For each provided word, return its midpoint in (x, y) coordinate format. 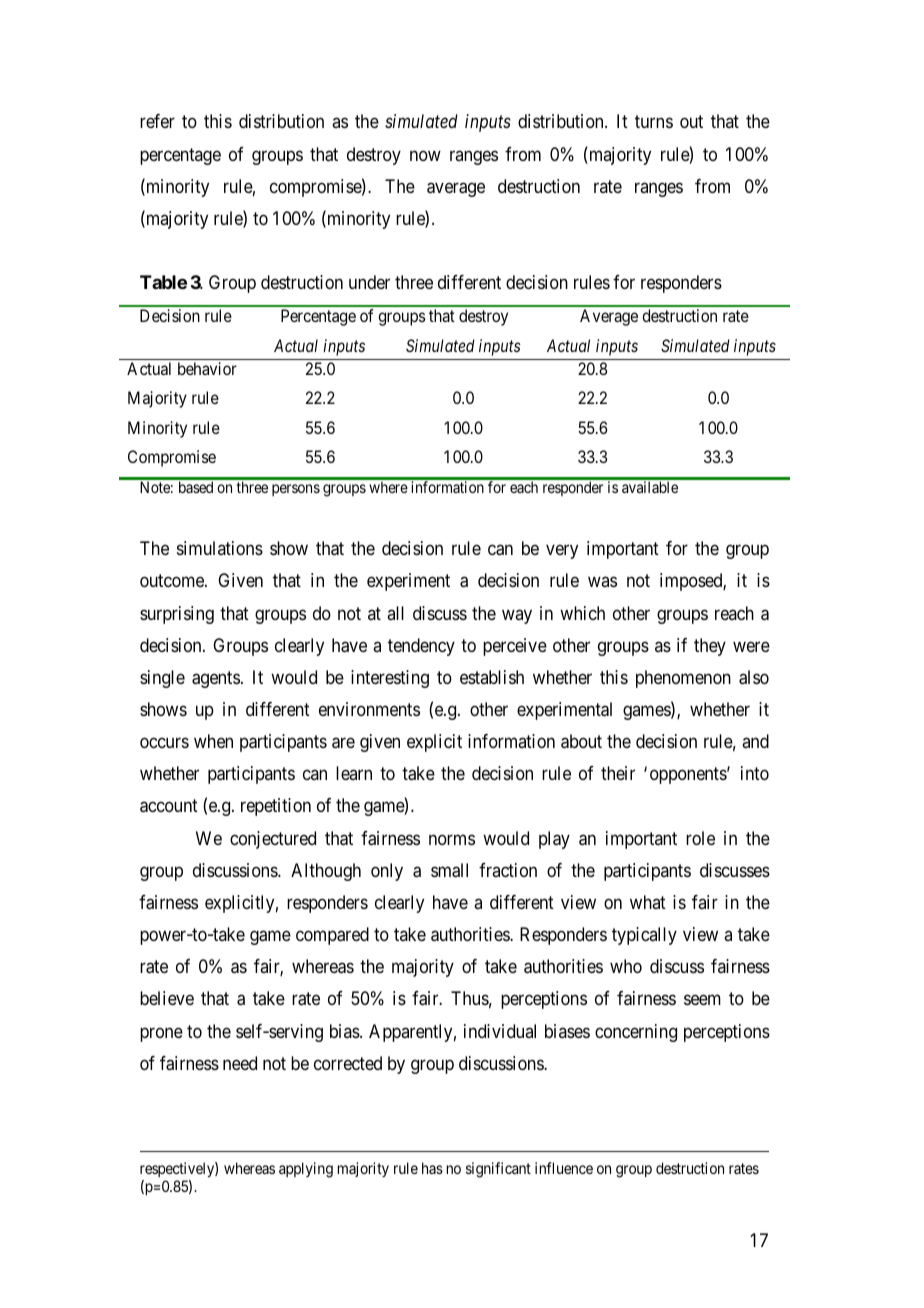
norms (452, 839)
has (432, 1168)
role (700, 838)
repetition (276, 807)
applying (306, 1170)
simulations (220, 548)
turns (654, 122)
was (602, 582)
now (425, 155)
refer (157, 121)
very (562, 552)
